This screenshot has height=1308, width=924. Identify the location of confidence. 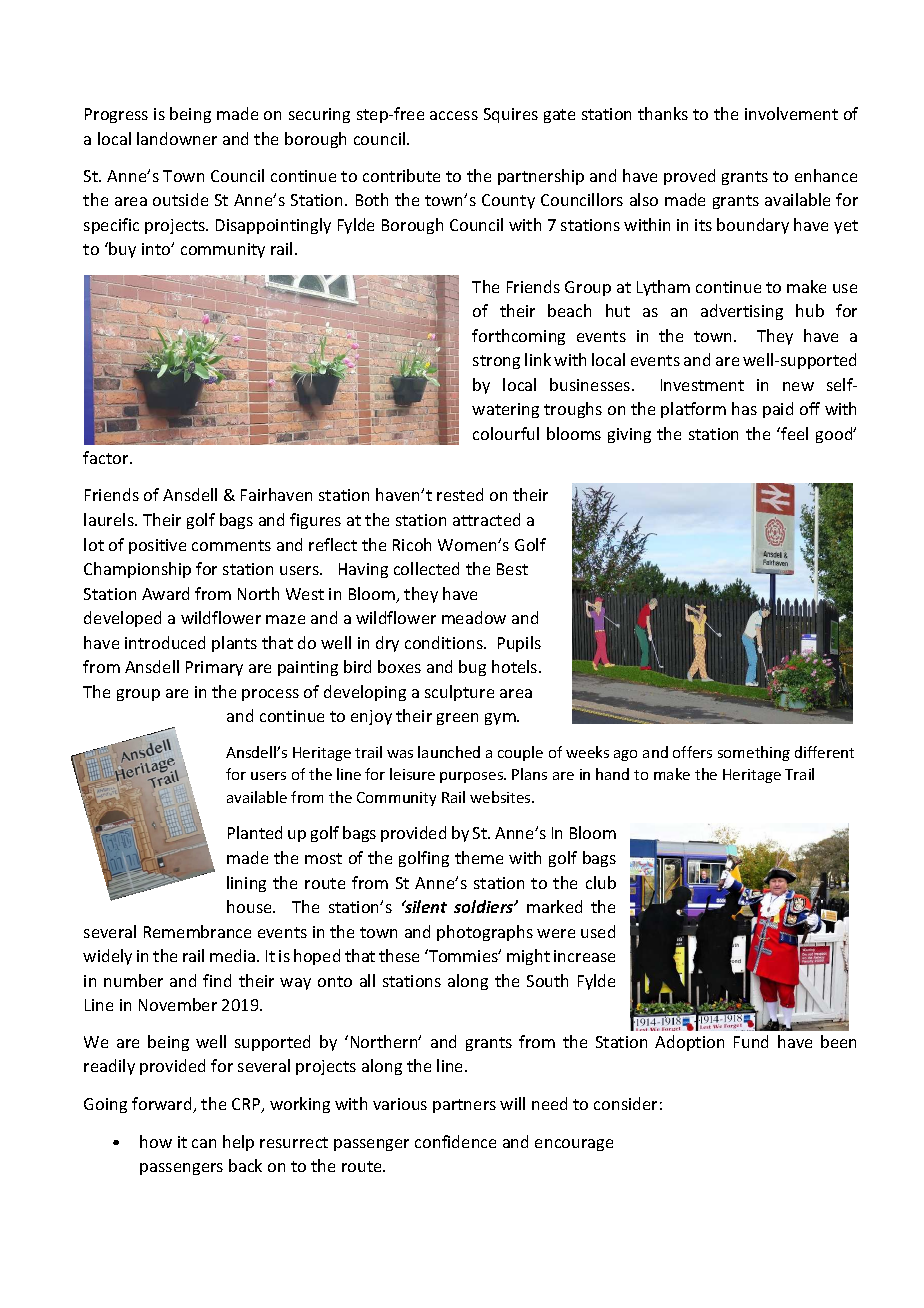
(455, 1141).
